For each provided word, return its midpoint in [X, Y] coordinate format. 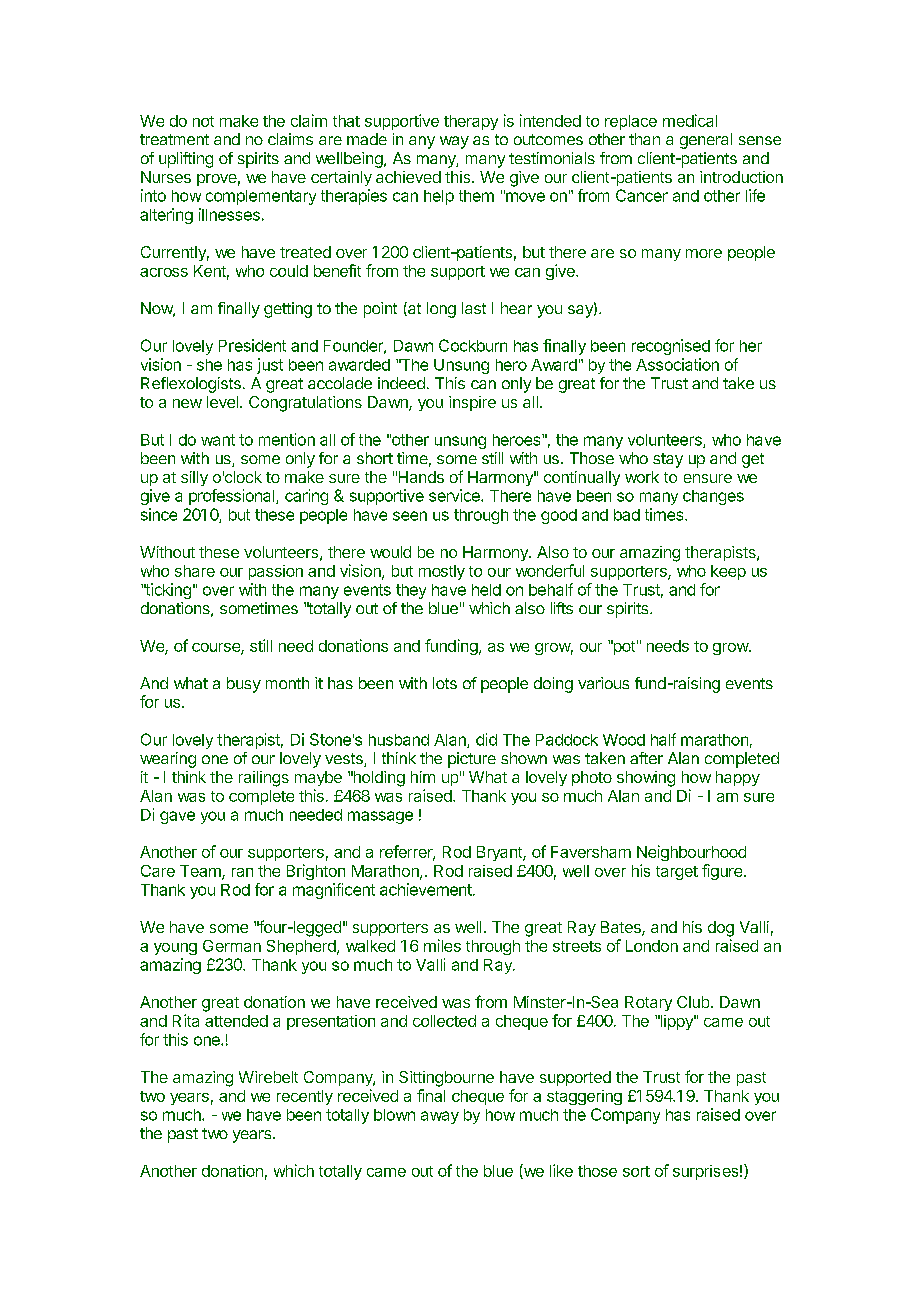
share [195, 571]
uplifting [186, 160]
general [706, 141]
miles [442, 945]
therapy [471, 122]
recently [305, 1097]
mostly [442, 572]
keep [728, 572]
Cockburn [473, 345]
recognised [671, 347]
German [232, 946]
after [646, 758]
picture [472, 760]
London [652, 946]
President [252, 345]
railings [264, 779]
